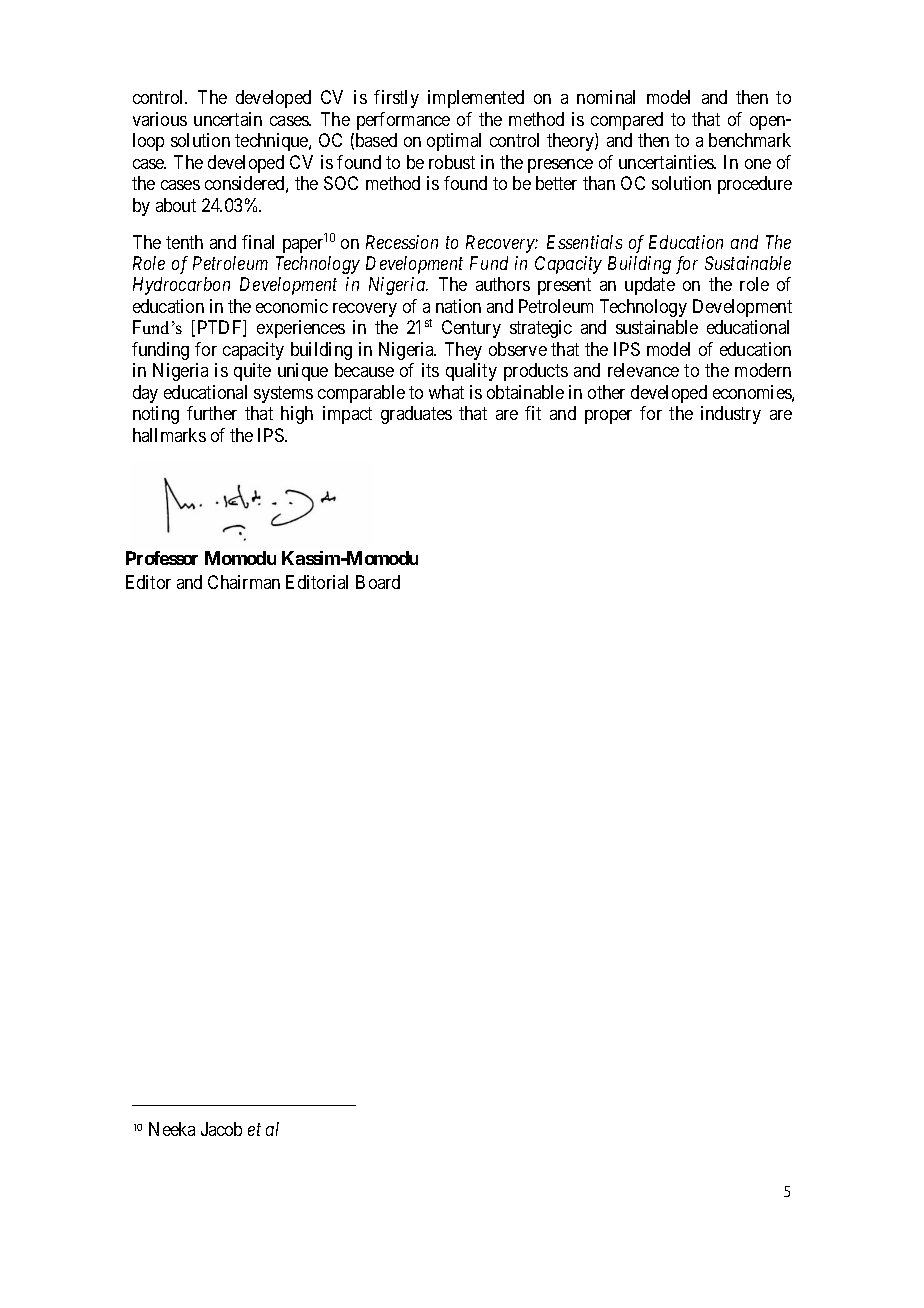  Describe the element at coordinates (378, 582) in the screenshot. I see `Board` at that location.
